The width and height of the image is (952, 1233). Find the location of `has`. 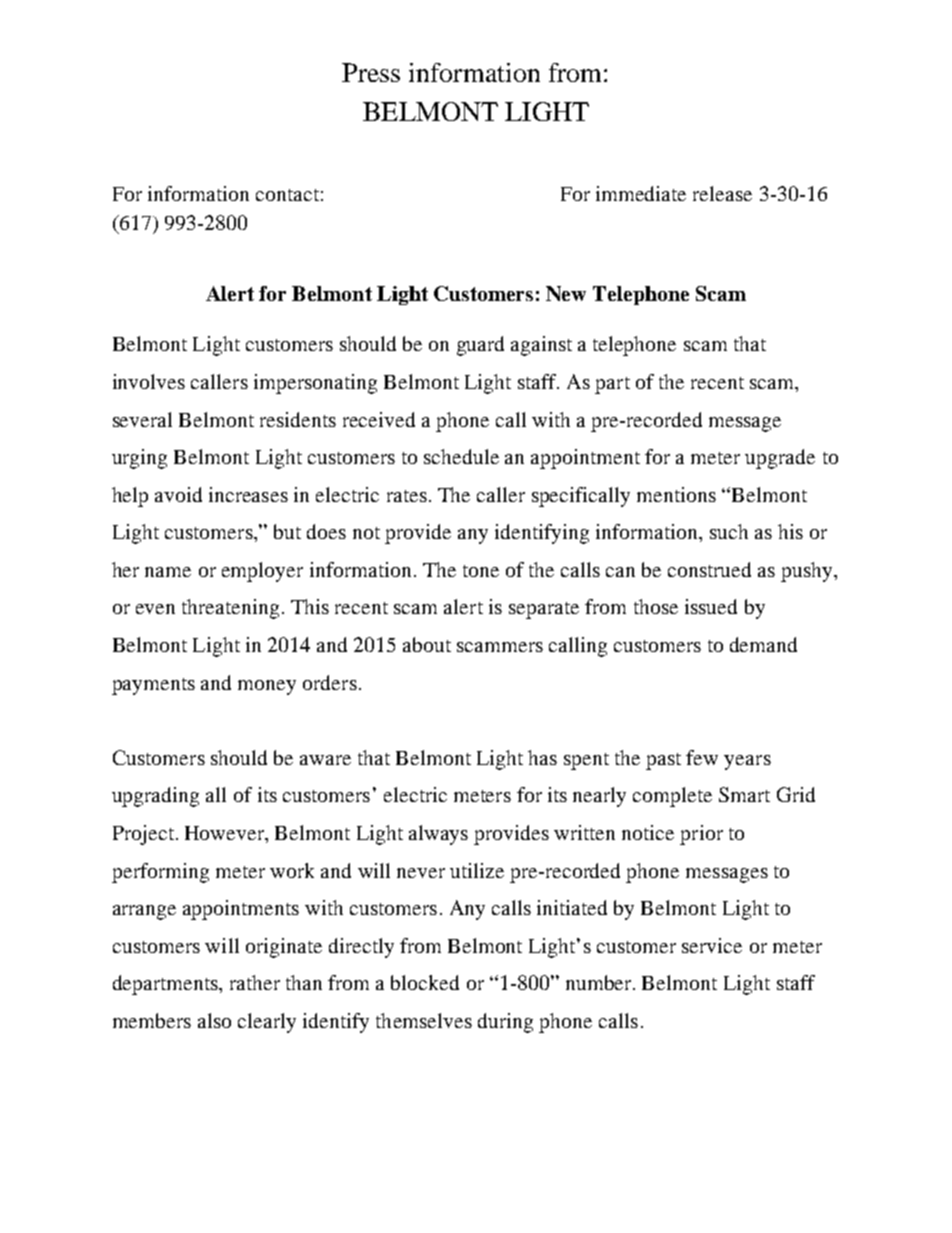

has is located at coordinates (542, 757).
